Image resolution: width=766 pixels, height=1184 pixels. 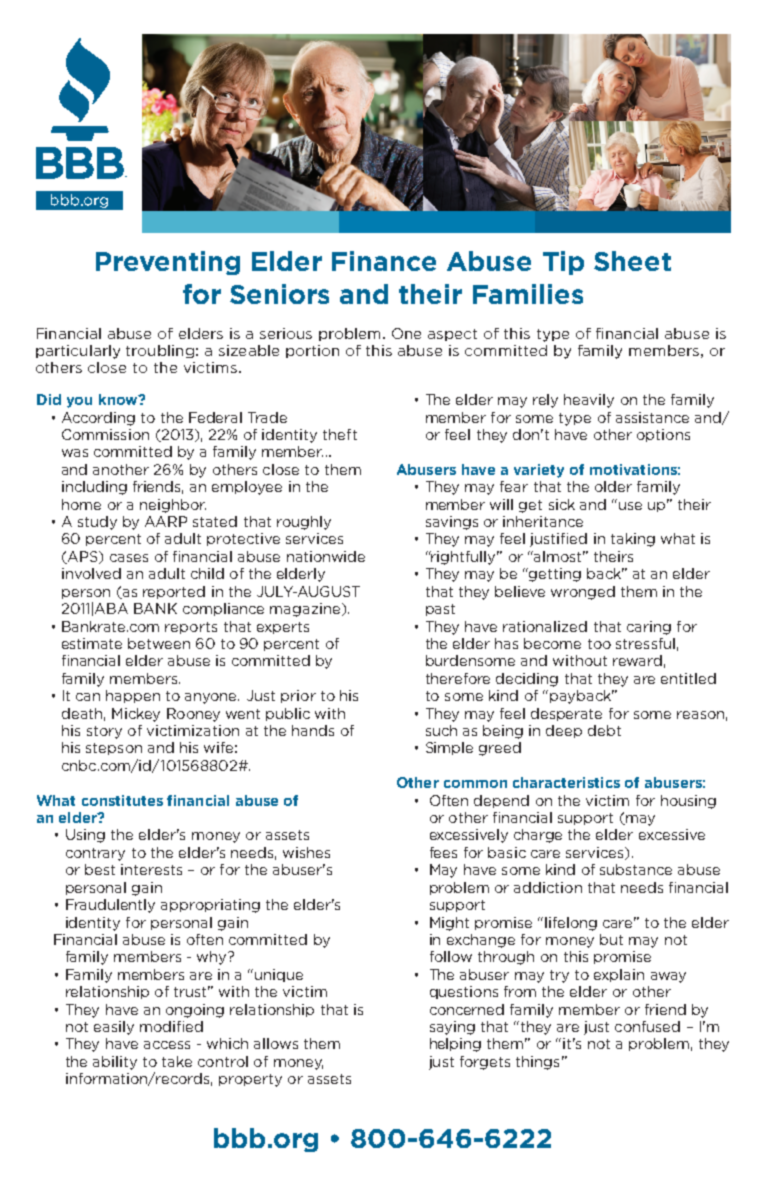 What do you see at coordinates (133, 696) in the page?
I see `happen` at bounding box center [133, 696].
